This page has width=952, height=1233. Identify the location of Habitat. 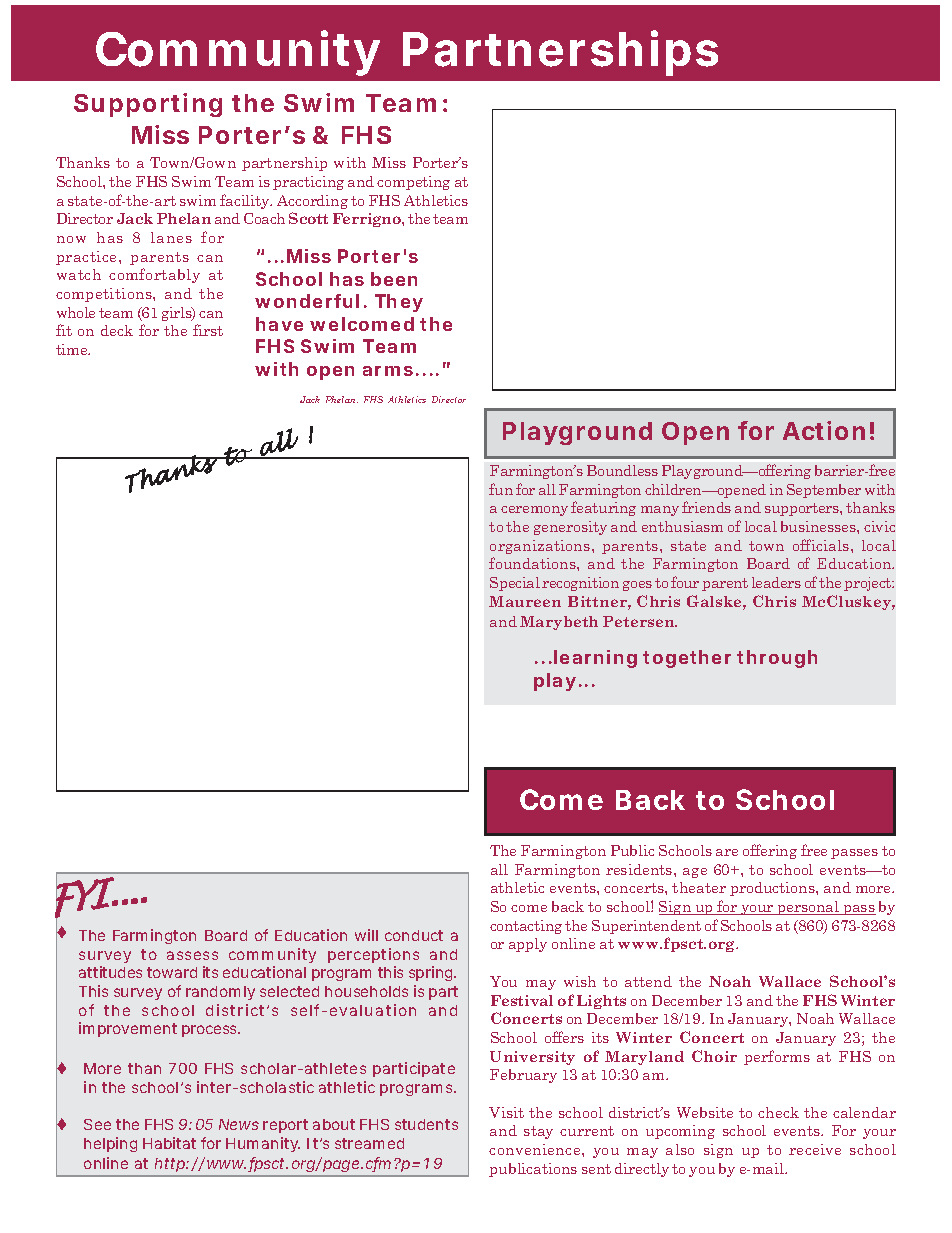
(169, 1143).
